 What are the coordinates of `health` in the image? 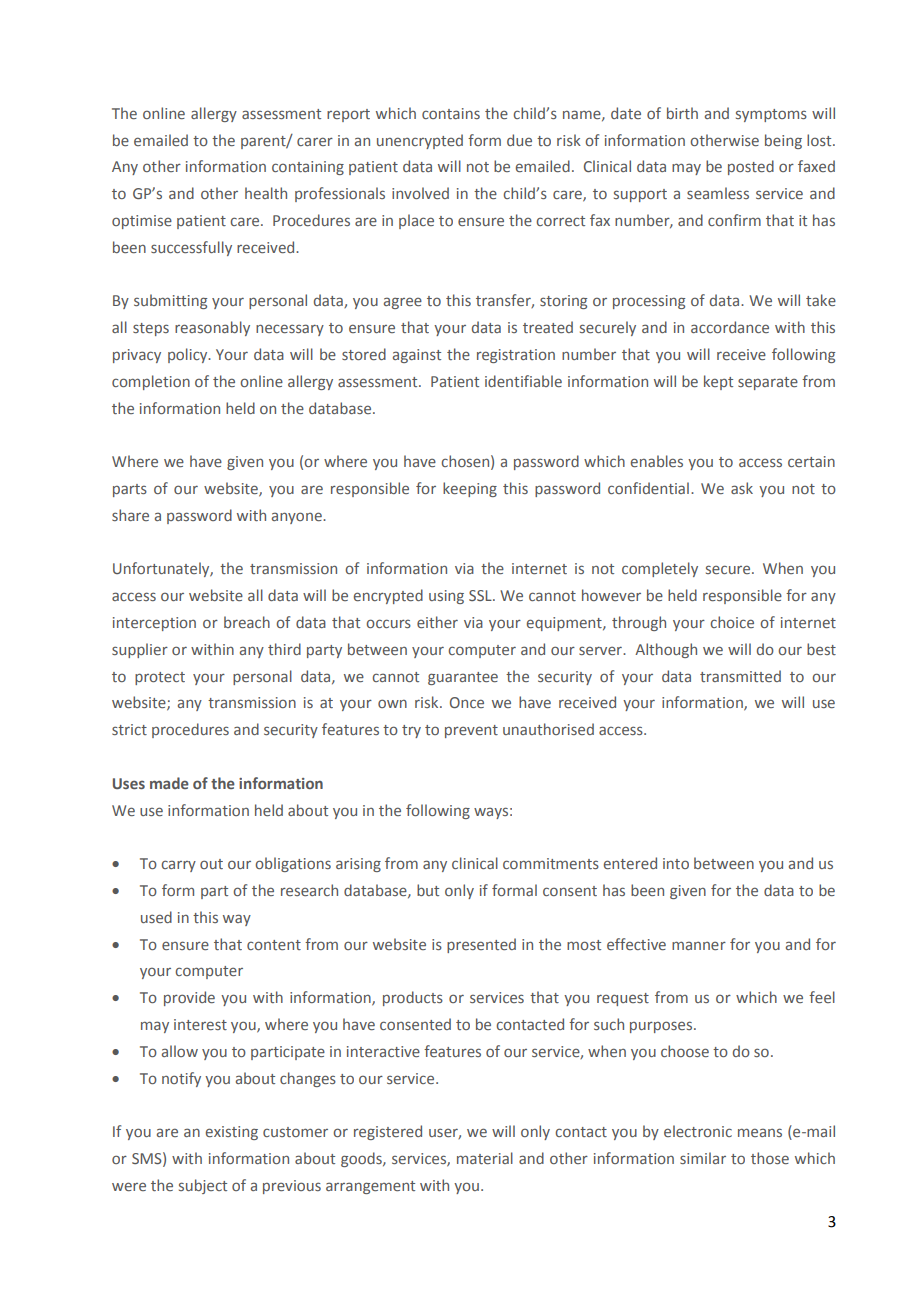 It's located at (266, 193).
